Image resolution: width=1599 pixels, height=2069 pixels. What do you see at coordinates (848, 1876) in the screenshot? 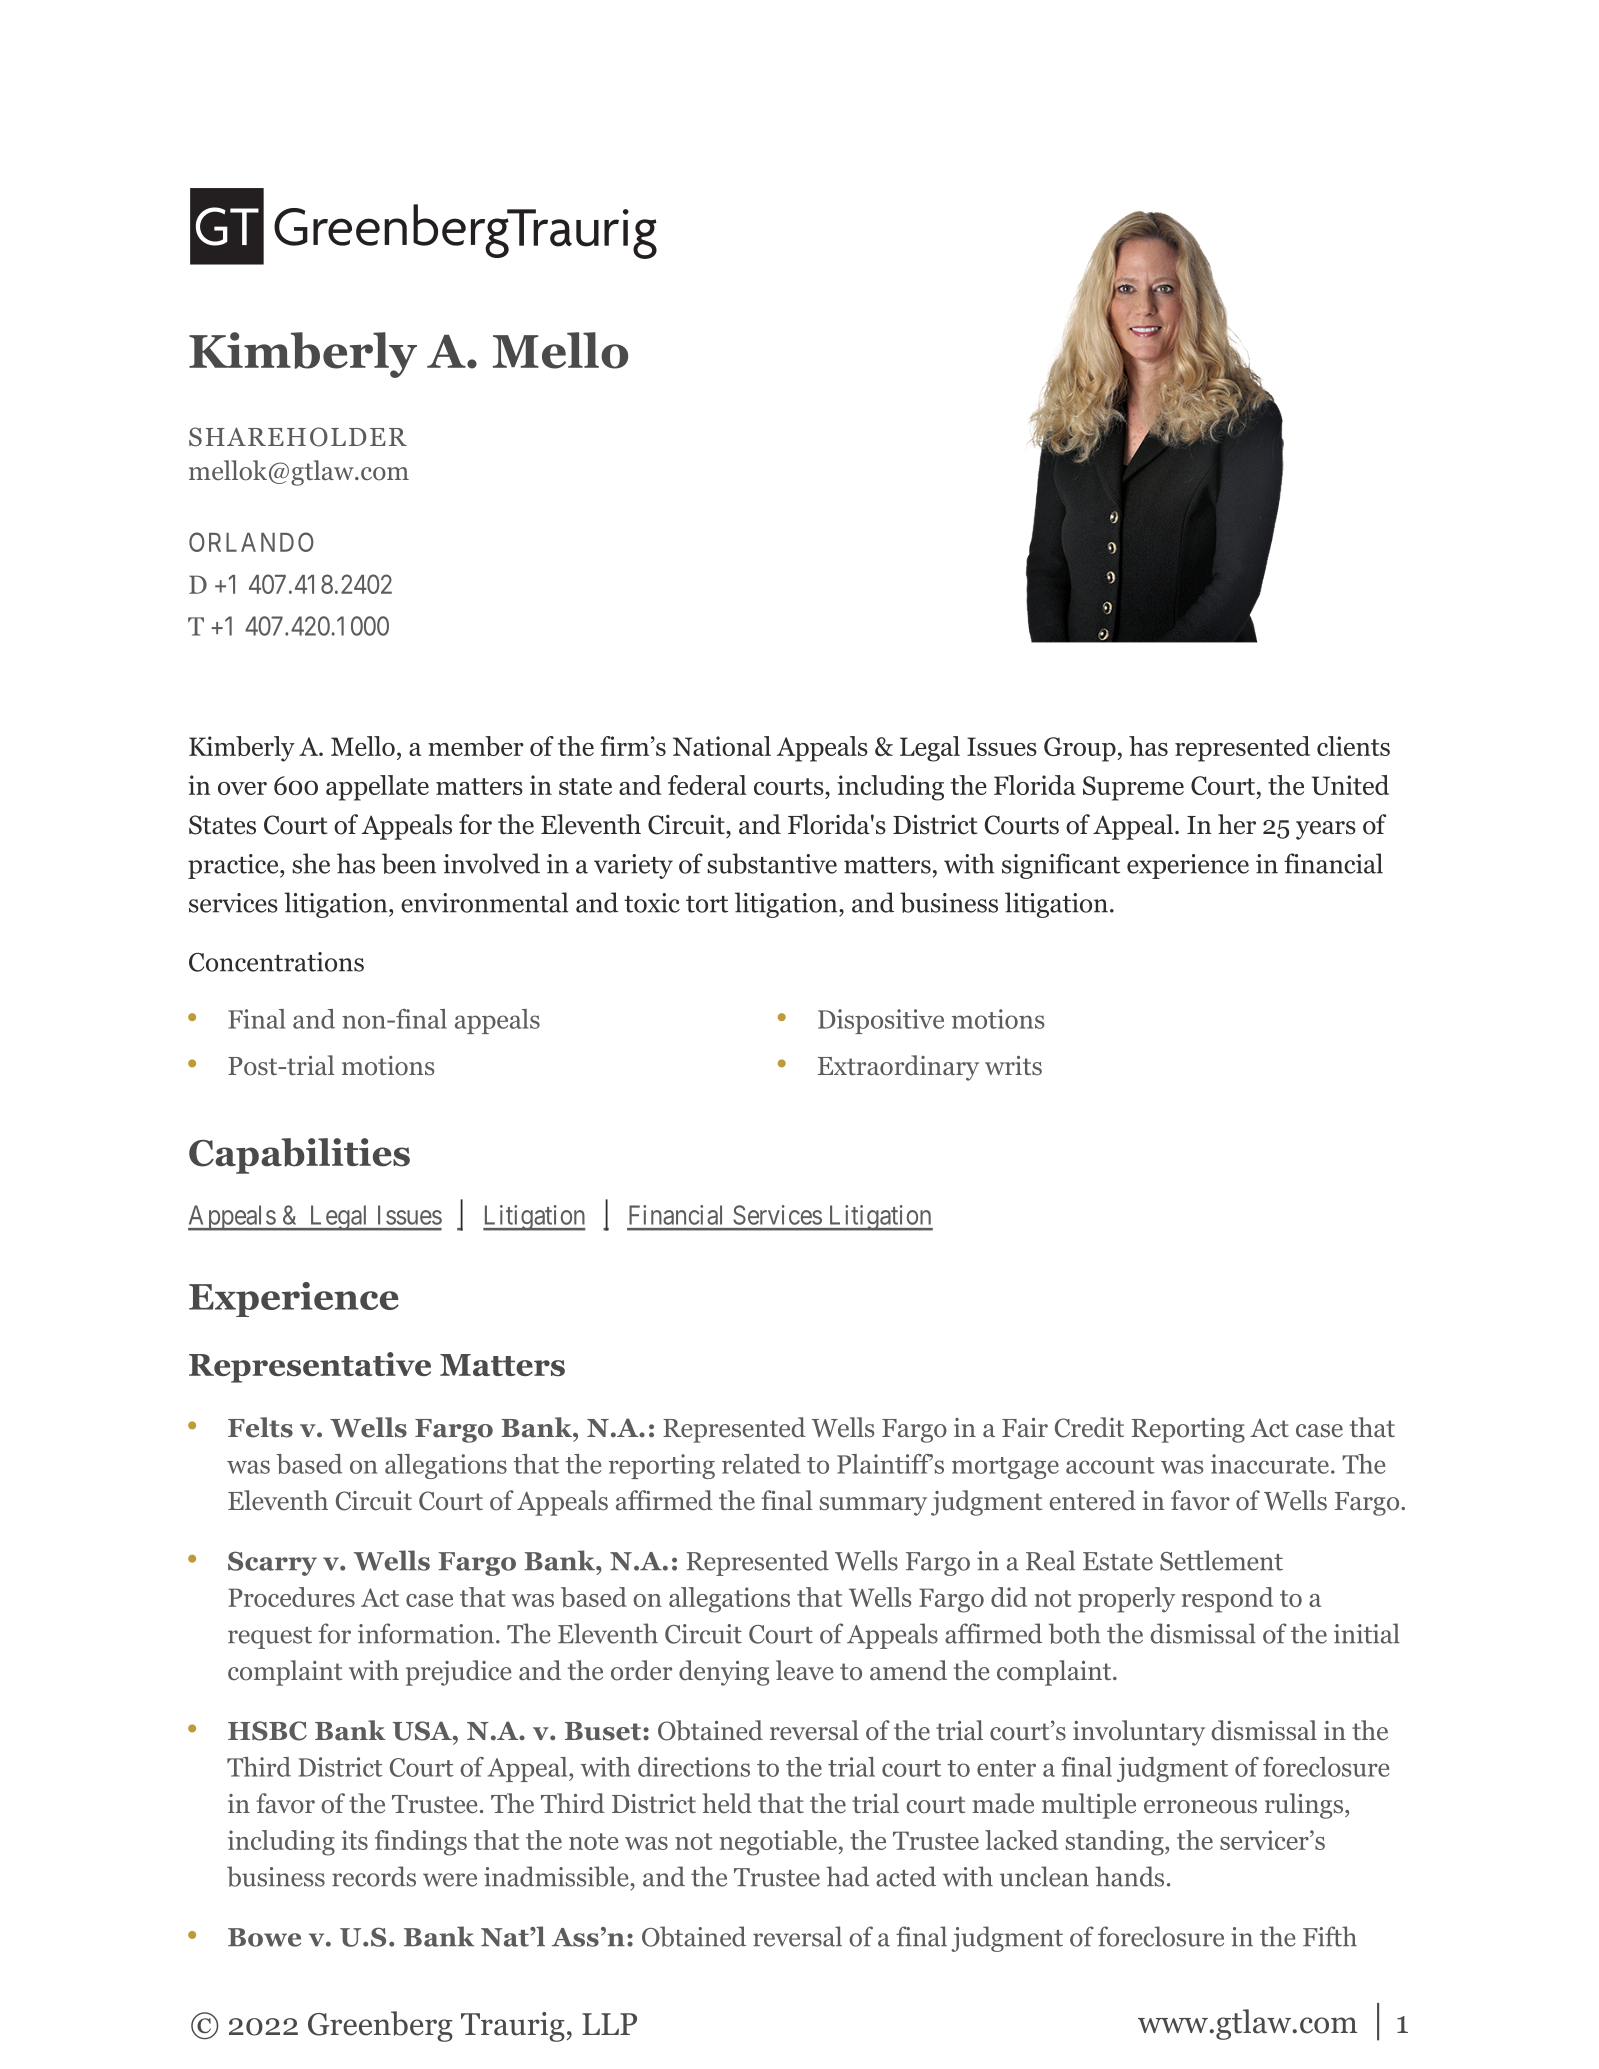
I see `had` at bounding box center [848, 1876].
